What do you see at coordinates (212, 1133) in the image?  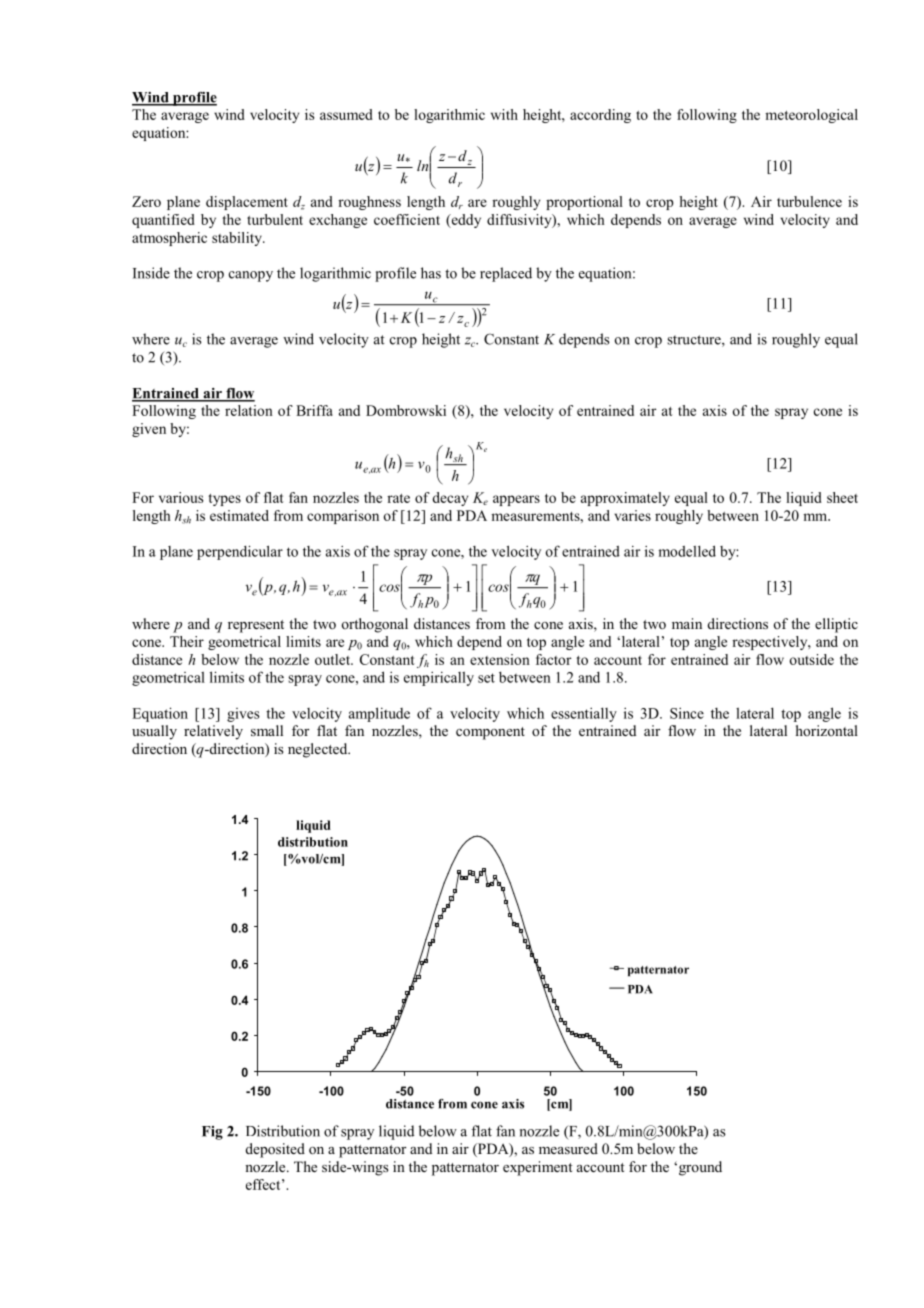 I see `Fig` at bounding box center [212, 1133].
